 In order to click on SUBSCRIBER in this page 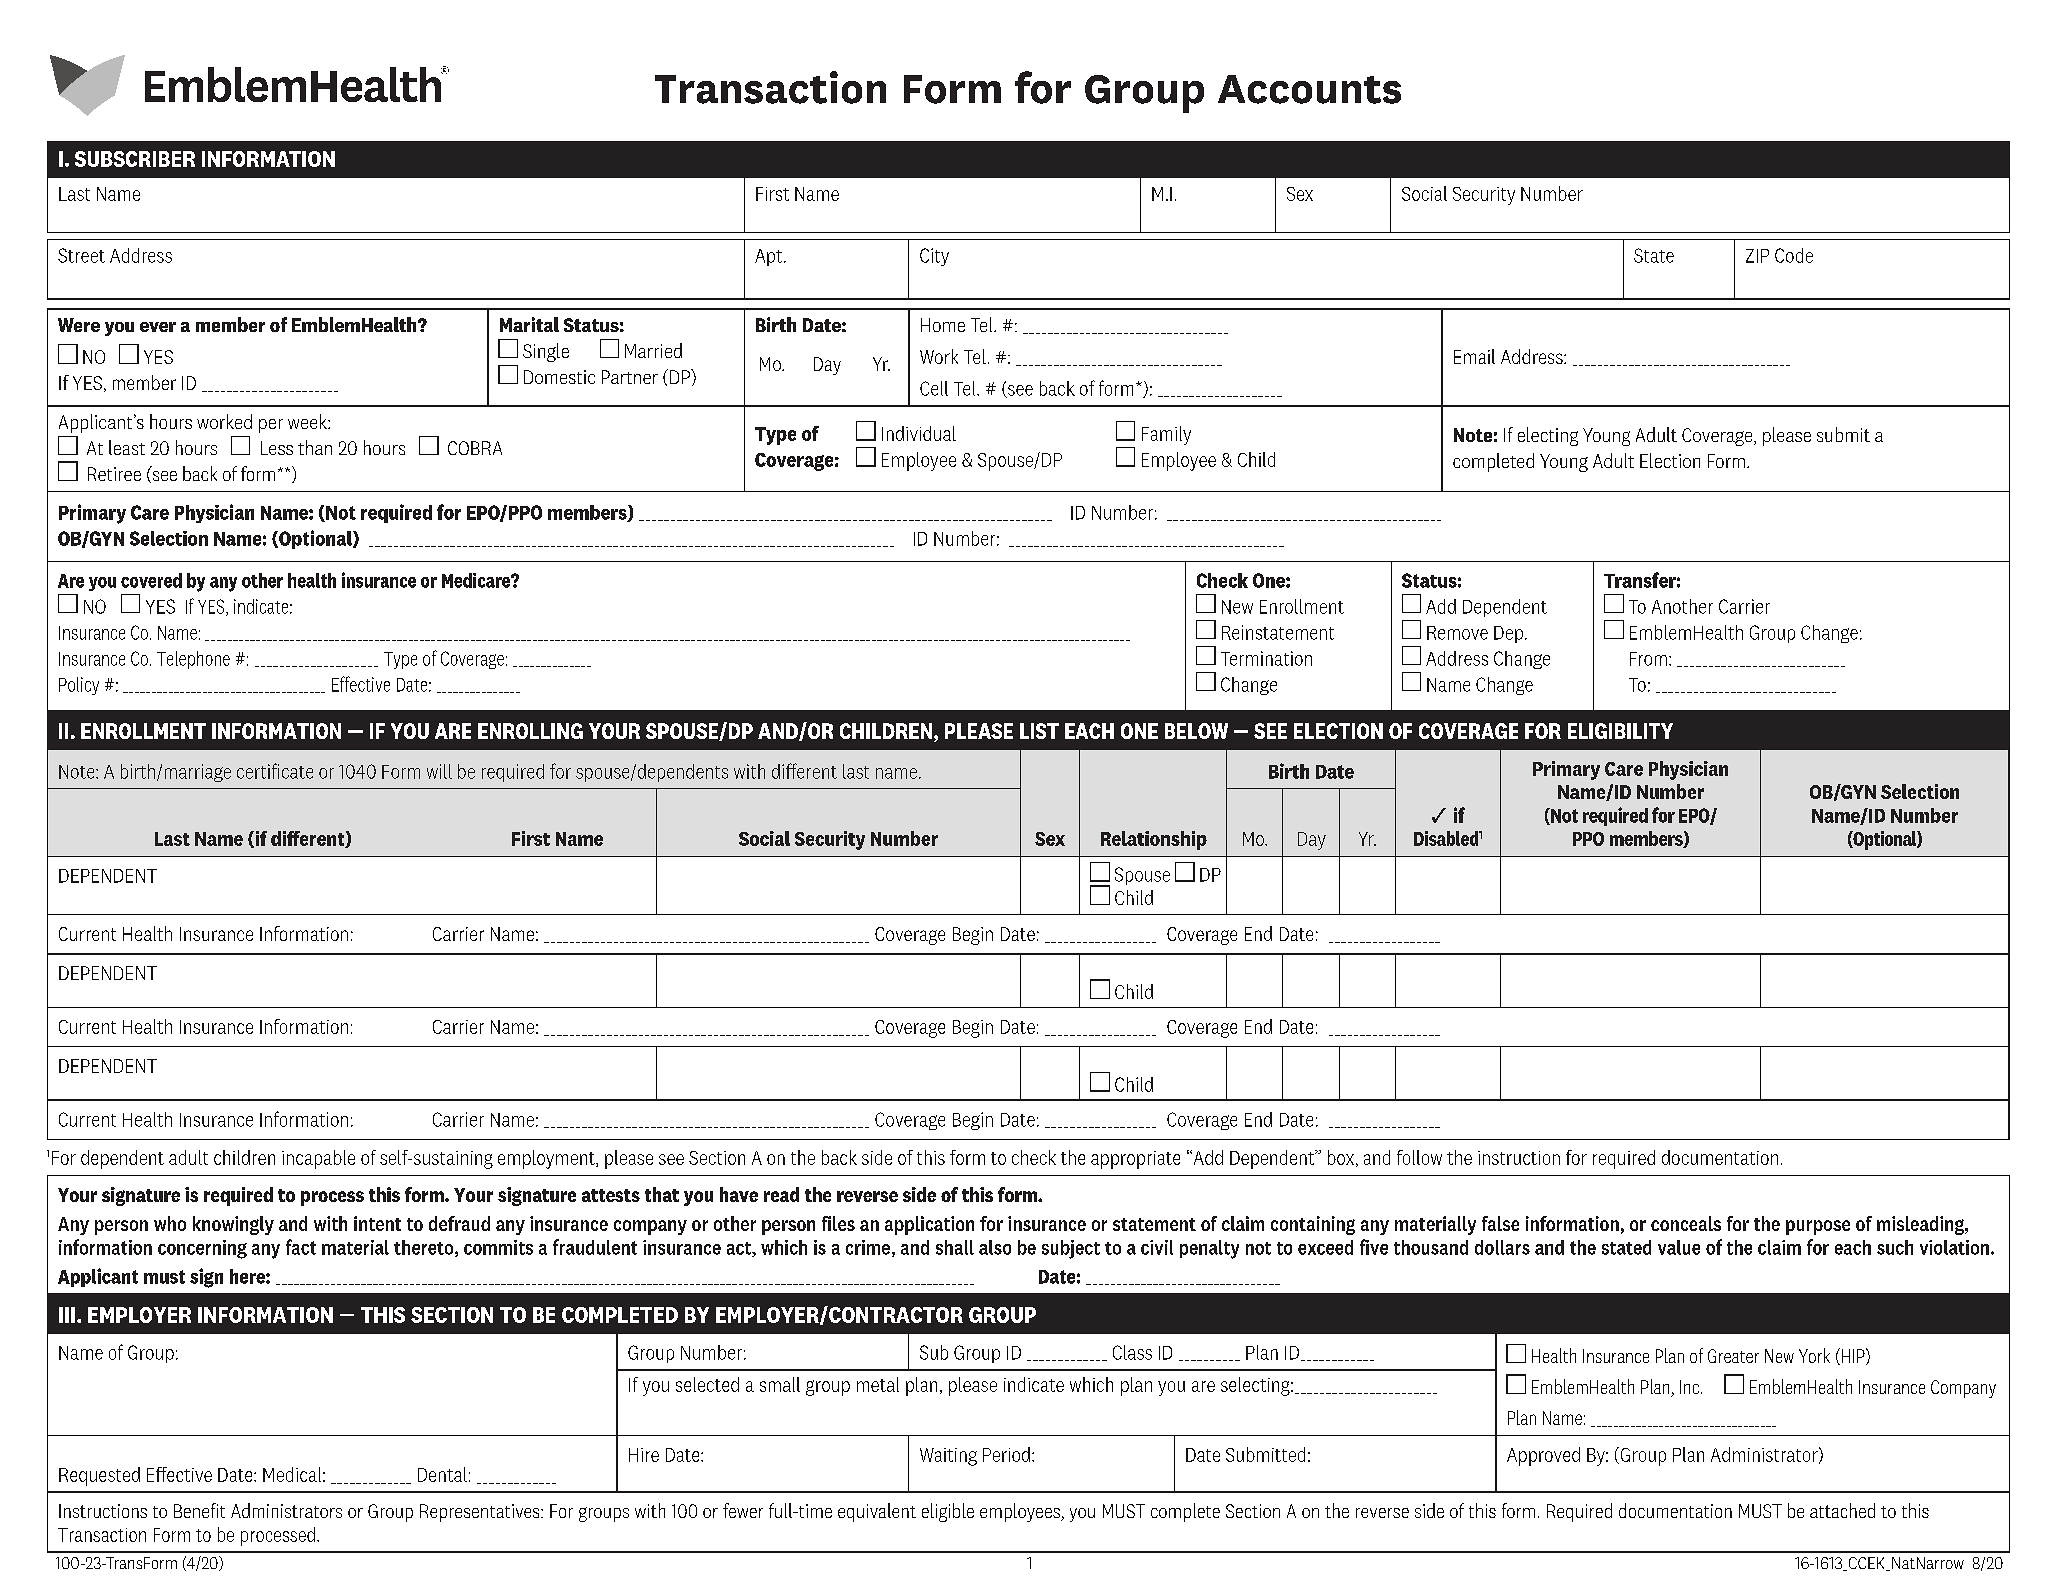, I will do `click(135, 159)`.
